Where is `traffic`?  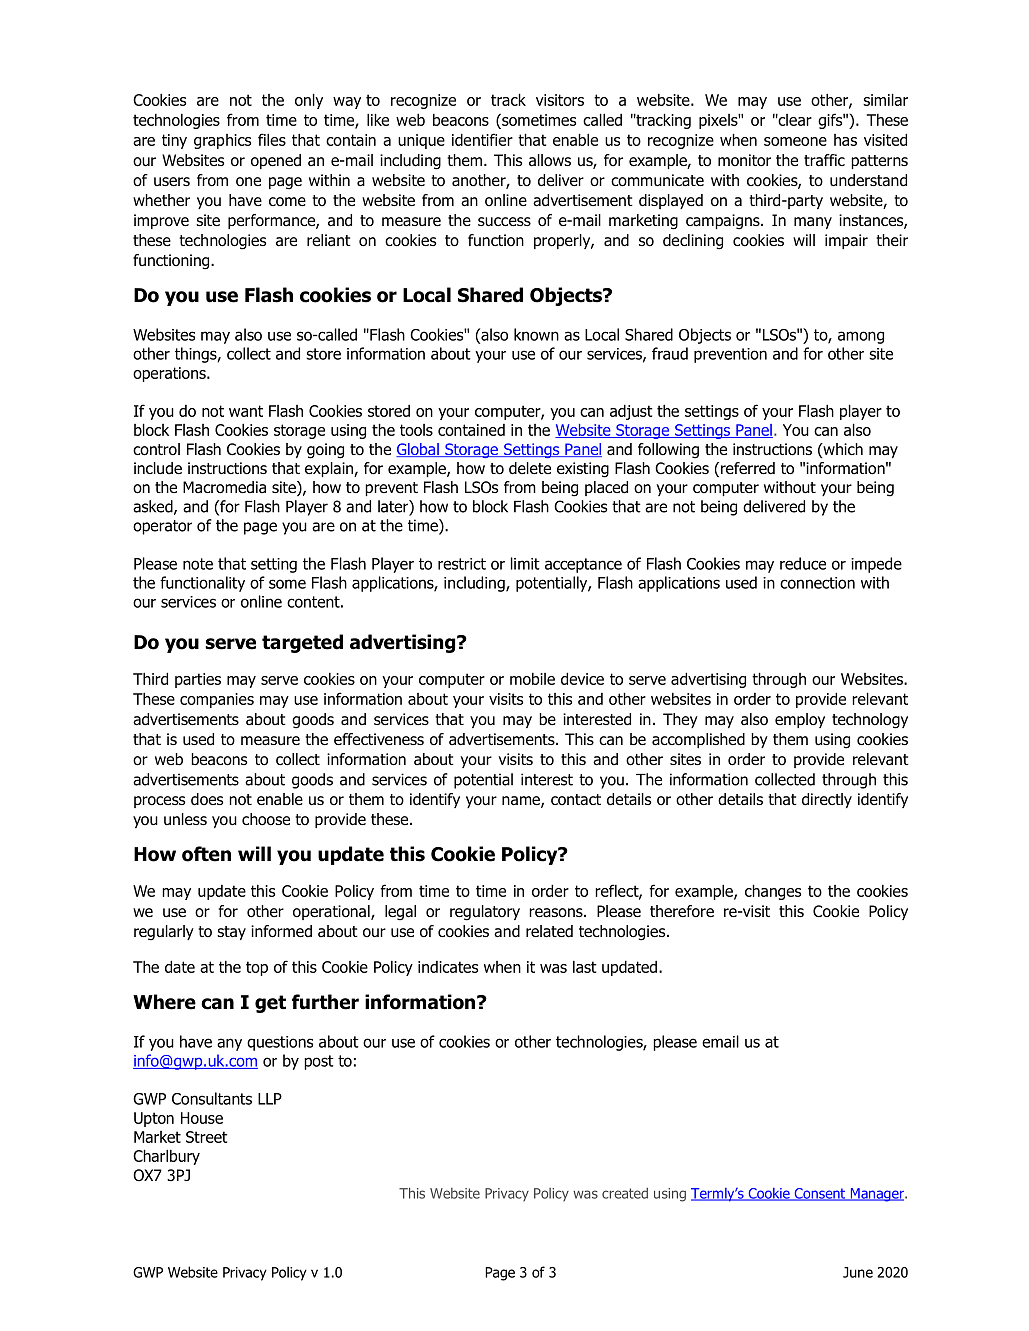
traffic is located at coordinates (824, 160).
